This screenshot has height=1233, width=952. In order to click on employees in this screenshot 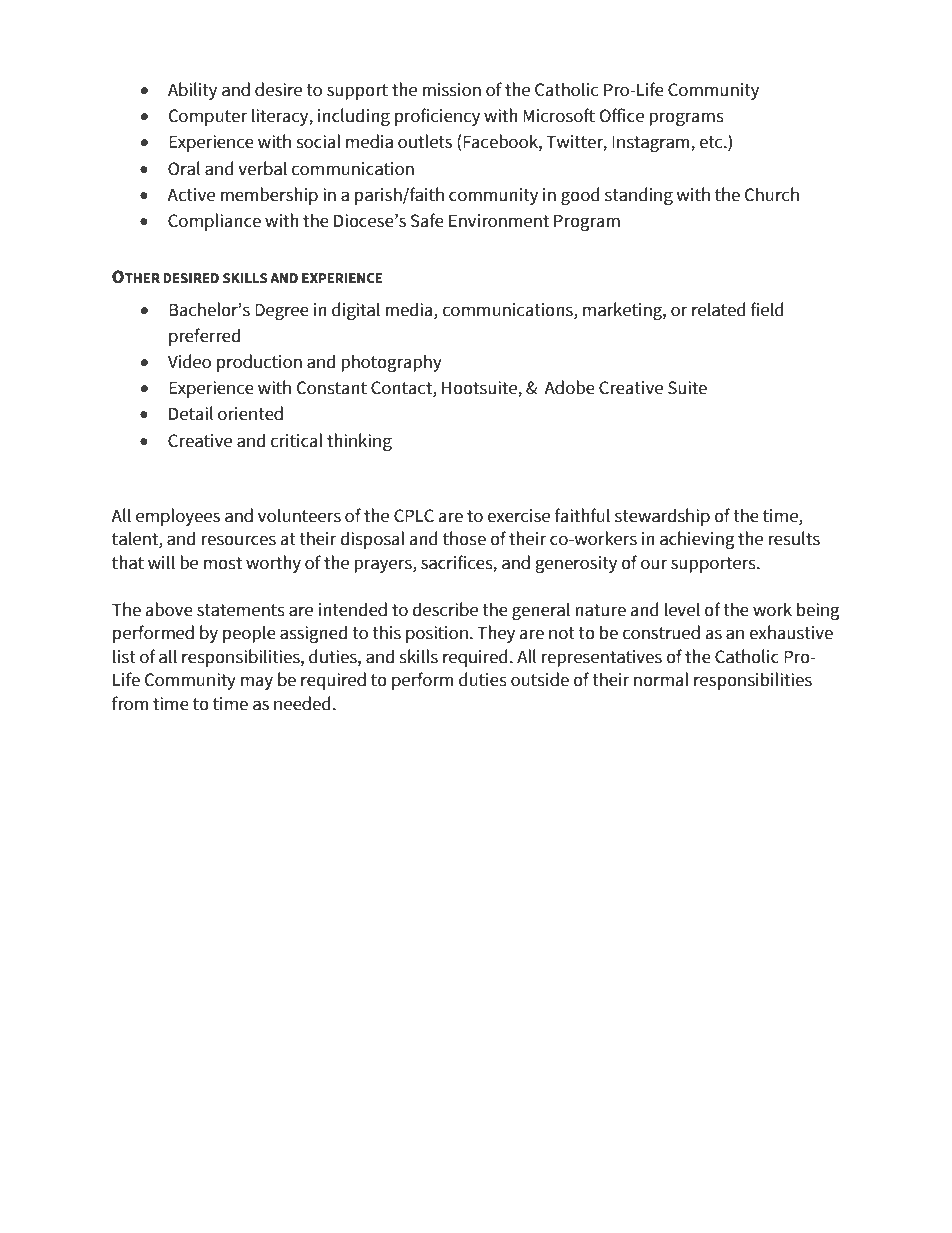, I will do `click(178, 517)`.
